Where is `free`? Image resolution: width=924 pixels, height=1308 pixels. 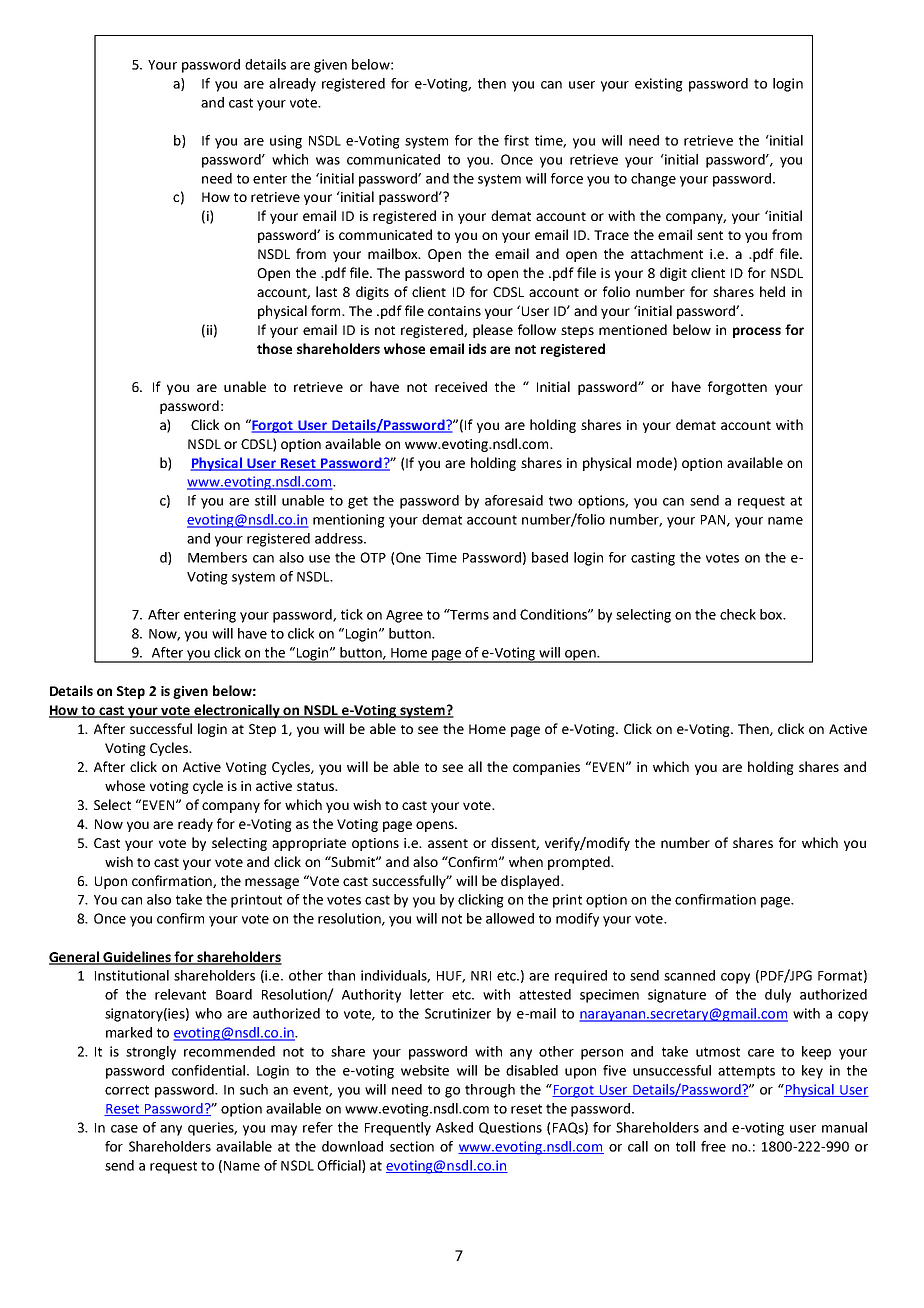
free is located at coordinates (713, 1146).
